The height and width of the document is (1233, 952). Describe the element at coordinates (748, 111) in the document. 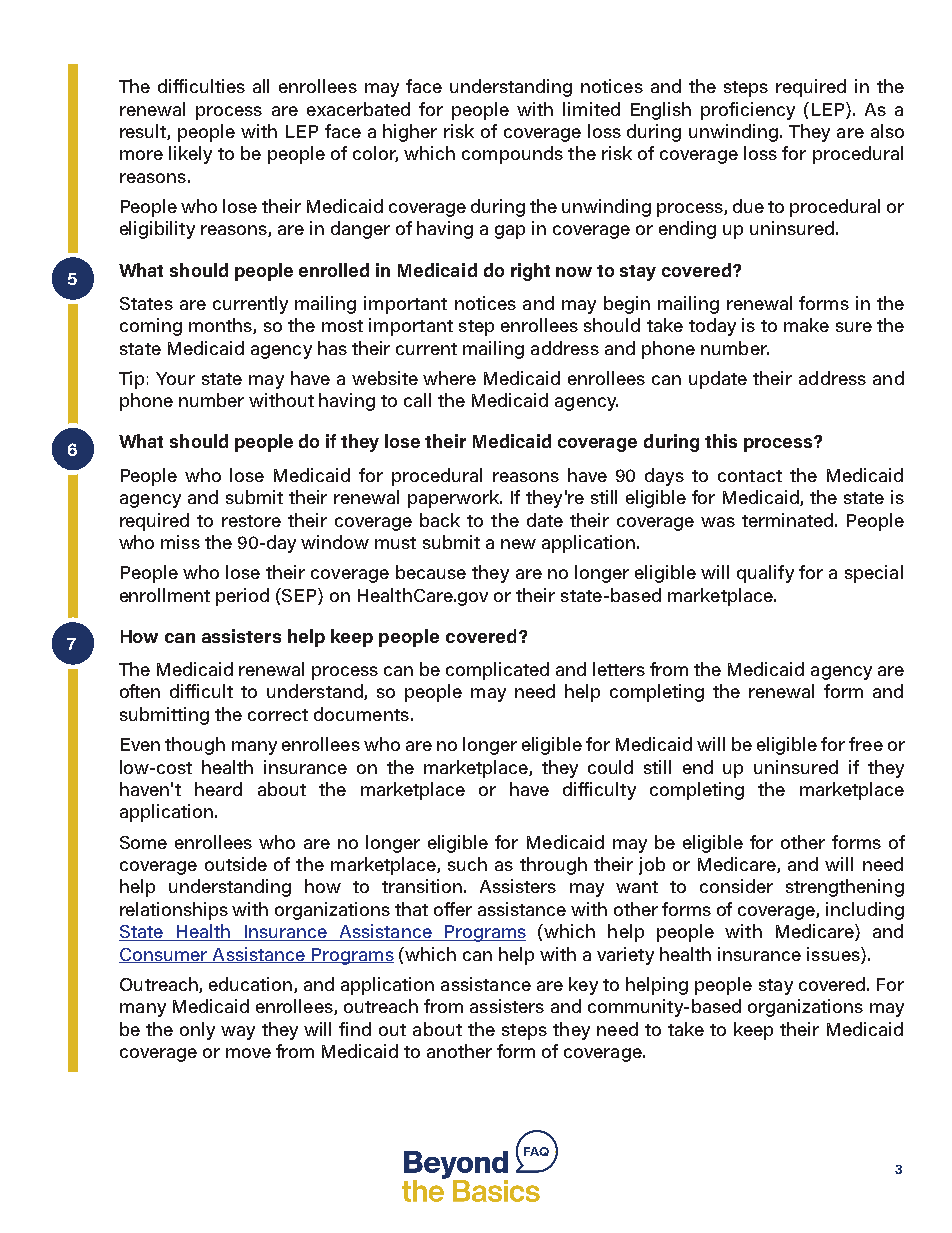

I see `proficiency` at that location.
